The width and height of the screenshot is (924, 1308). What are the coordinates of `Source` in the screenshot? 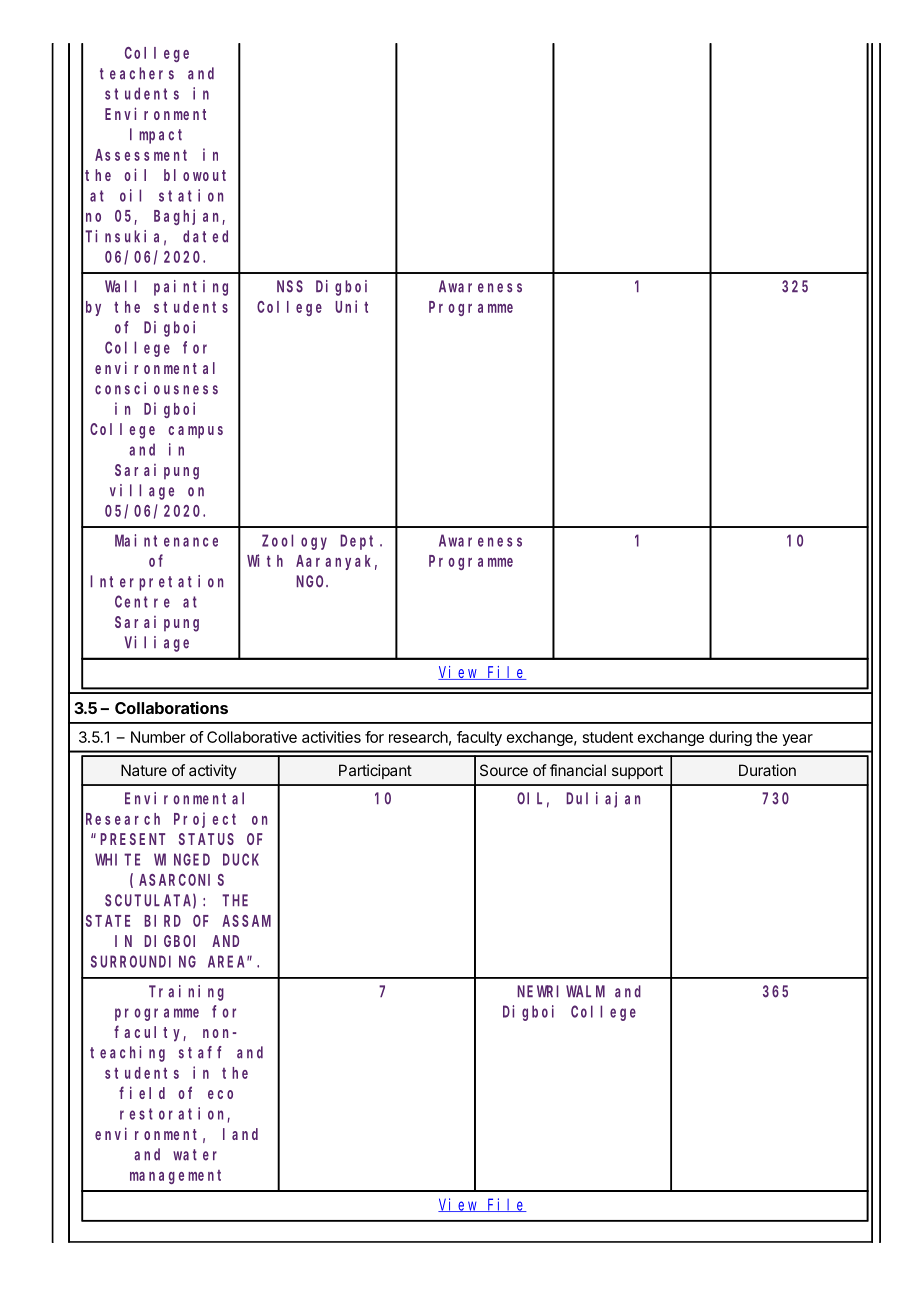 It's located at (504, 770).
